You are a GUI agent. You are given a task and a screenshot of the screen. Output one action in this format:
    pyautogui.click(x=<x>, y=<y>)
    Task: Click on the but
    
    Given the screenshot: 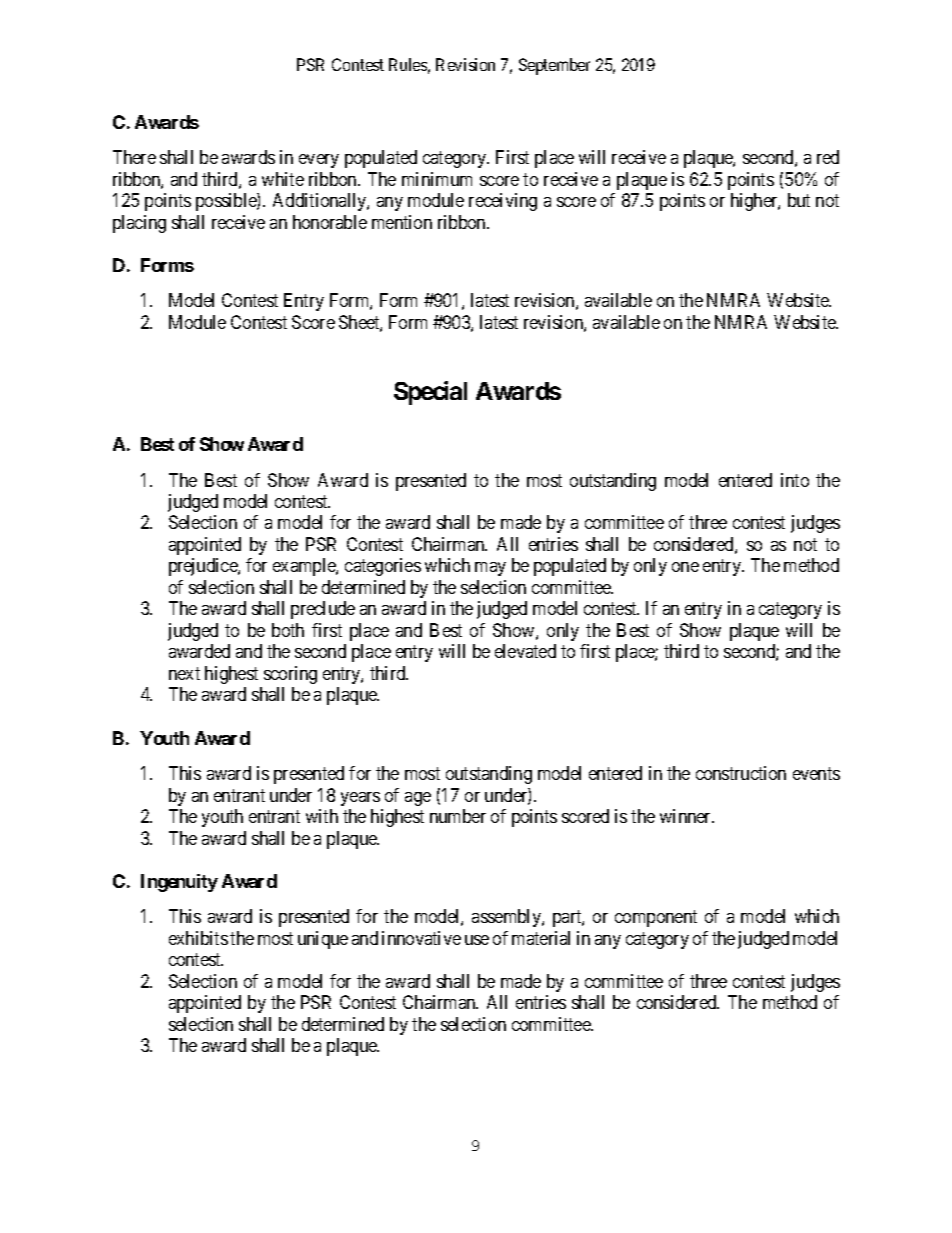 What is the action you would take?
    pyautogui.click(x=799, y=200)
